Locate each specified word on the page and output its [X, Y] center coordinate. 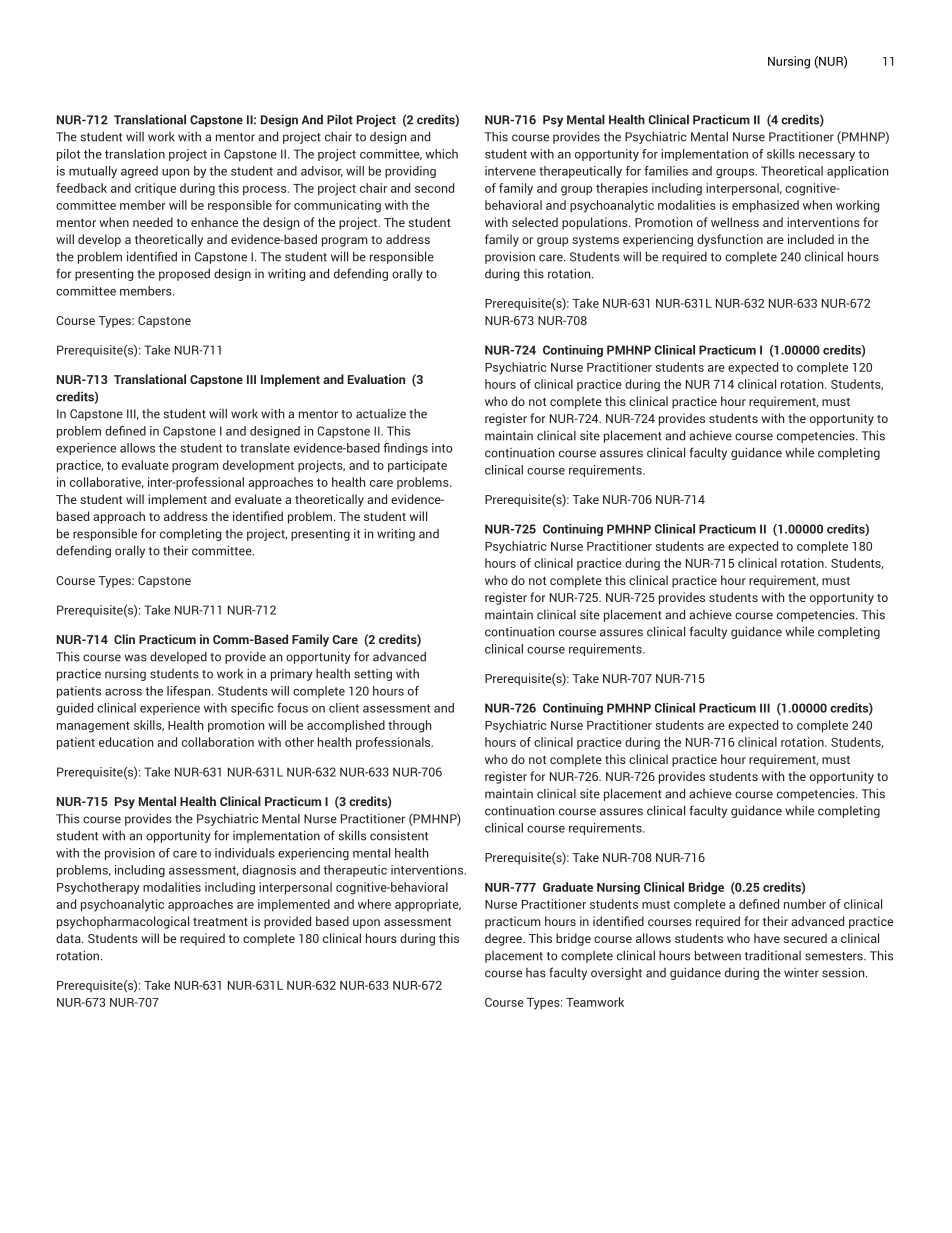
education [126, 742]
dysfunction [730, 240]
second [434, 188]
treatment [220, 922]
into [442, 448]
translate [265, 448]
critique [155, 189]
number [805, 904]
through [410, 726]
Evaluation [376, 379]
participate [417, 466]
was [135, 658]
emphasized [765, 206]
